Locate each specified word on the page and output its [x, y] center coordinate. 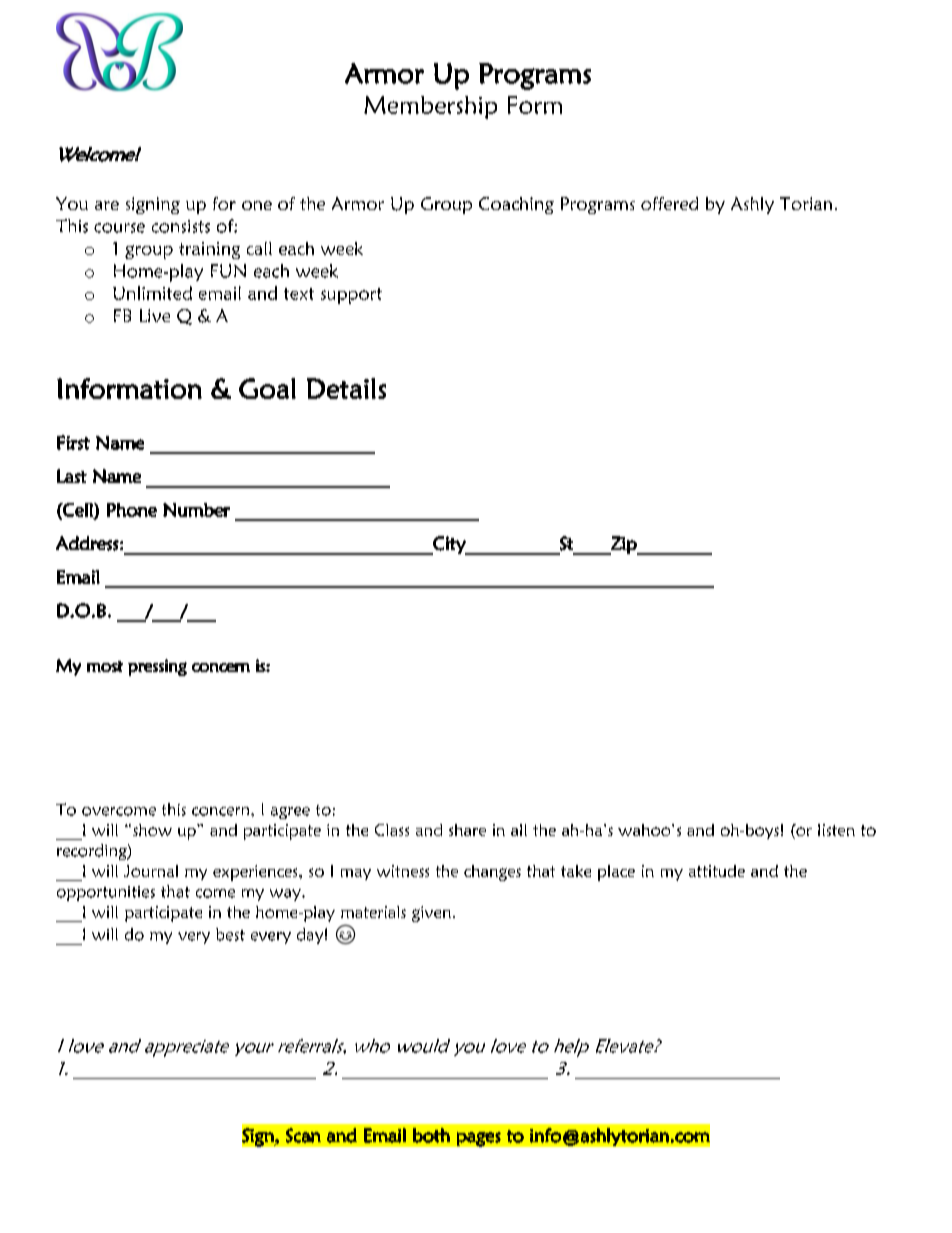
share [467, 830]
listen [836, 830]
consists [181, 226]
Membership [430, 107]
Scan [303, 1135]
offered [669, 203]
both [431, 1135]
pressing [157, 667]
